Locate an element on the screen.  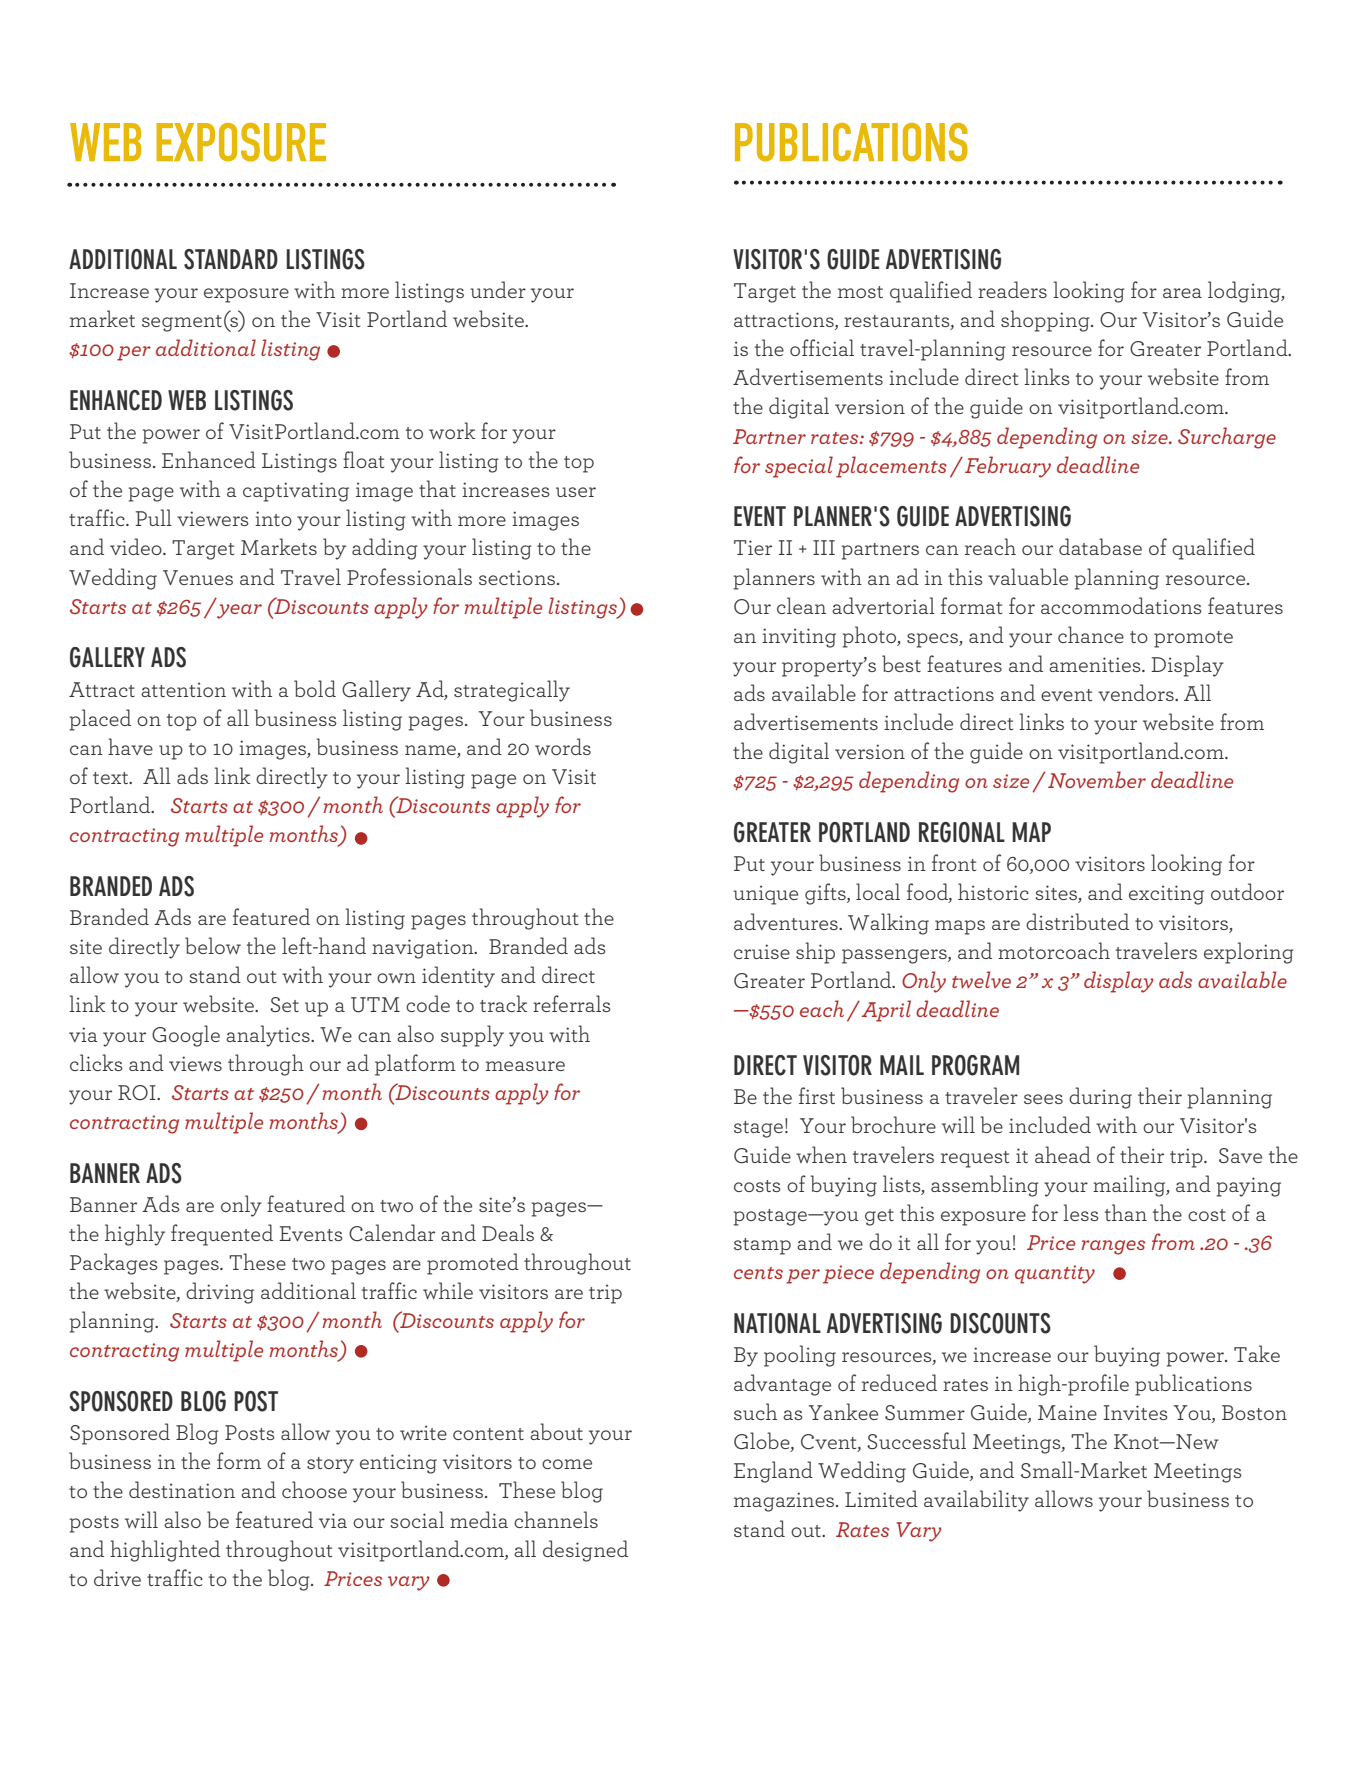
shopping is located at coordinates (1046, 321).
